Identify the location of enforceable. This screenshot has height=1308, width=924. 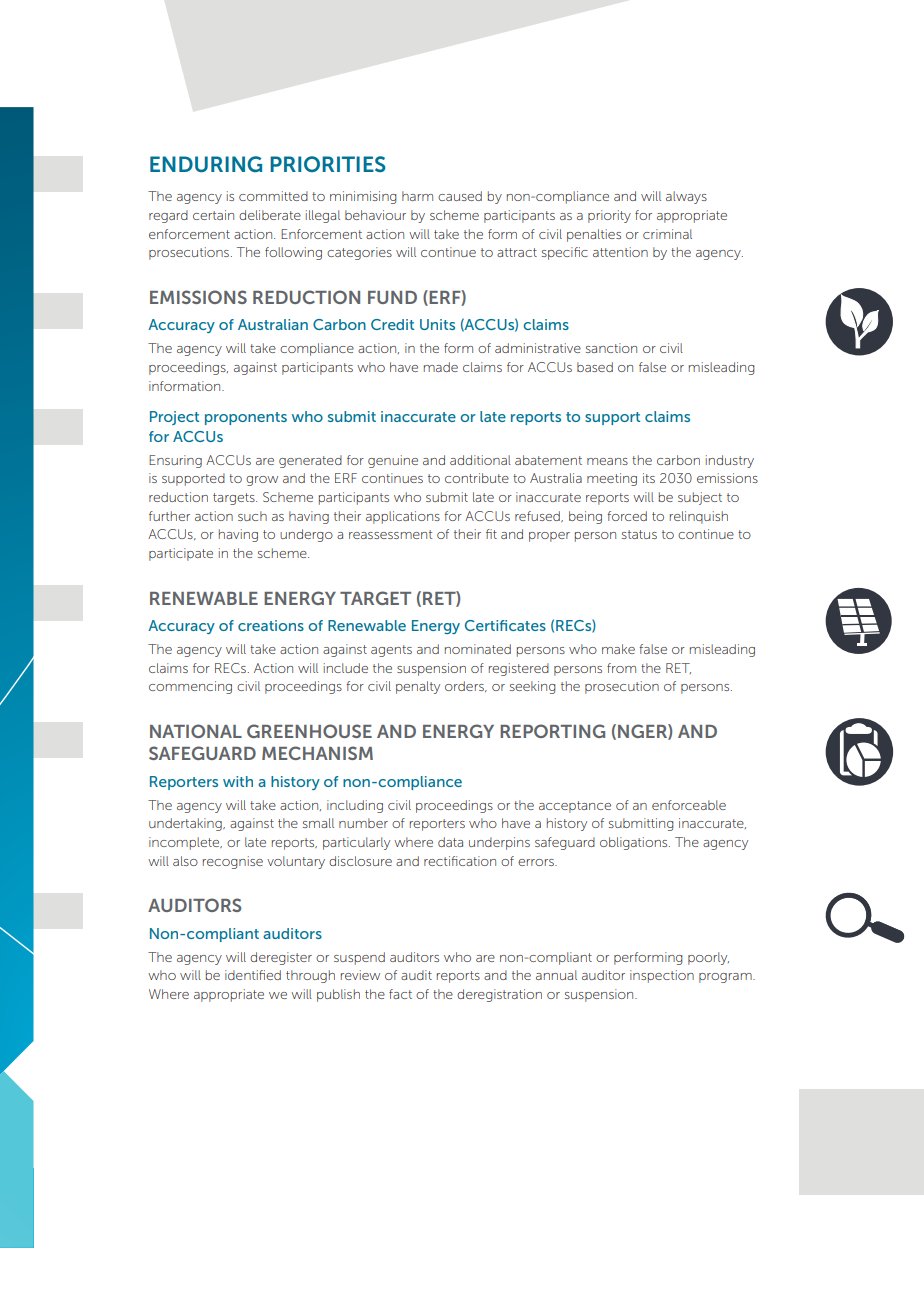
(689, 805).
